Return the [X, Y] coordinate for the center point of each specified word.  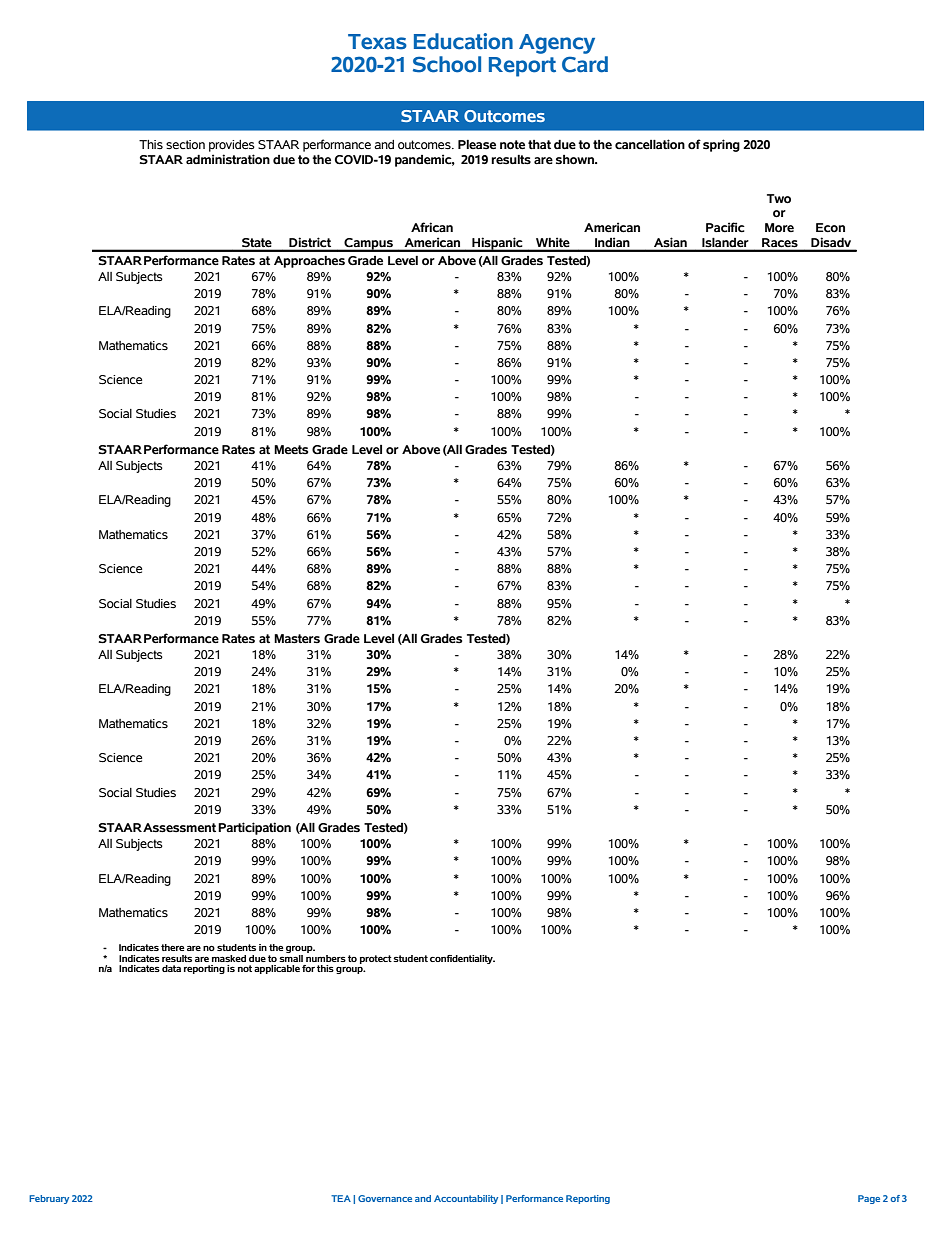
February [49, 1199]
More [779, 228]
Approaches [309, 262]
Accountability [466, 1199]
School [447, 64]
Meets [291, 450]
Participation [254, 828]
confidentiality [462, 959]
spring [721, 145]
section [185, 145]
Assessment [179, 828]
